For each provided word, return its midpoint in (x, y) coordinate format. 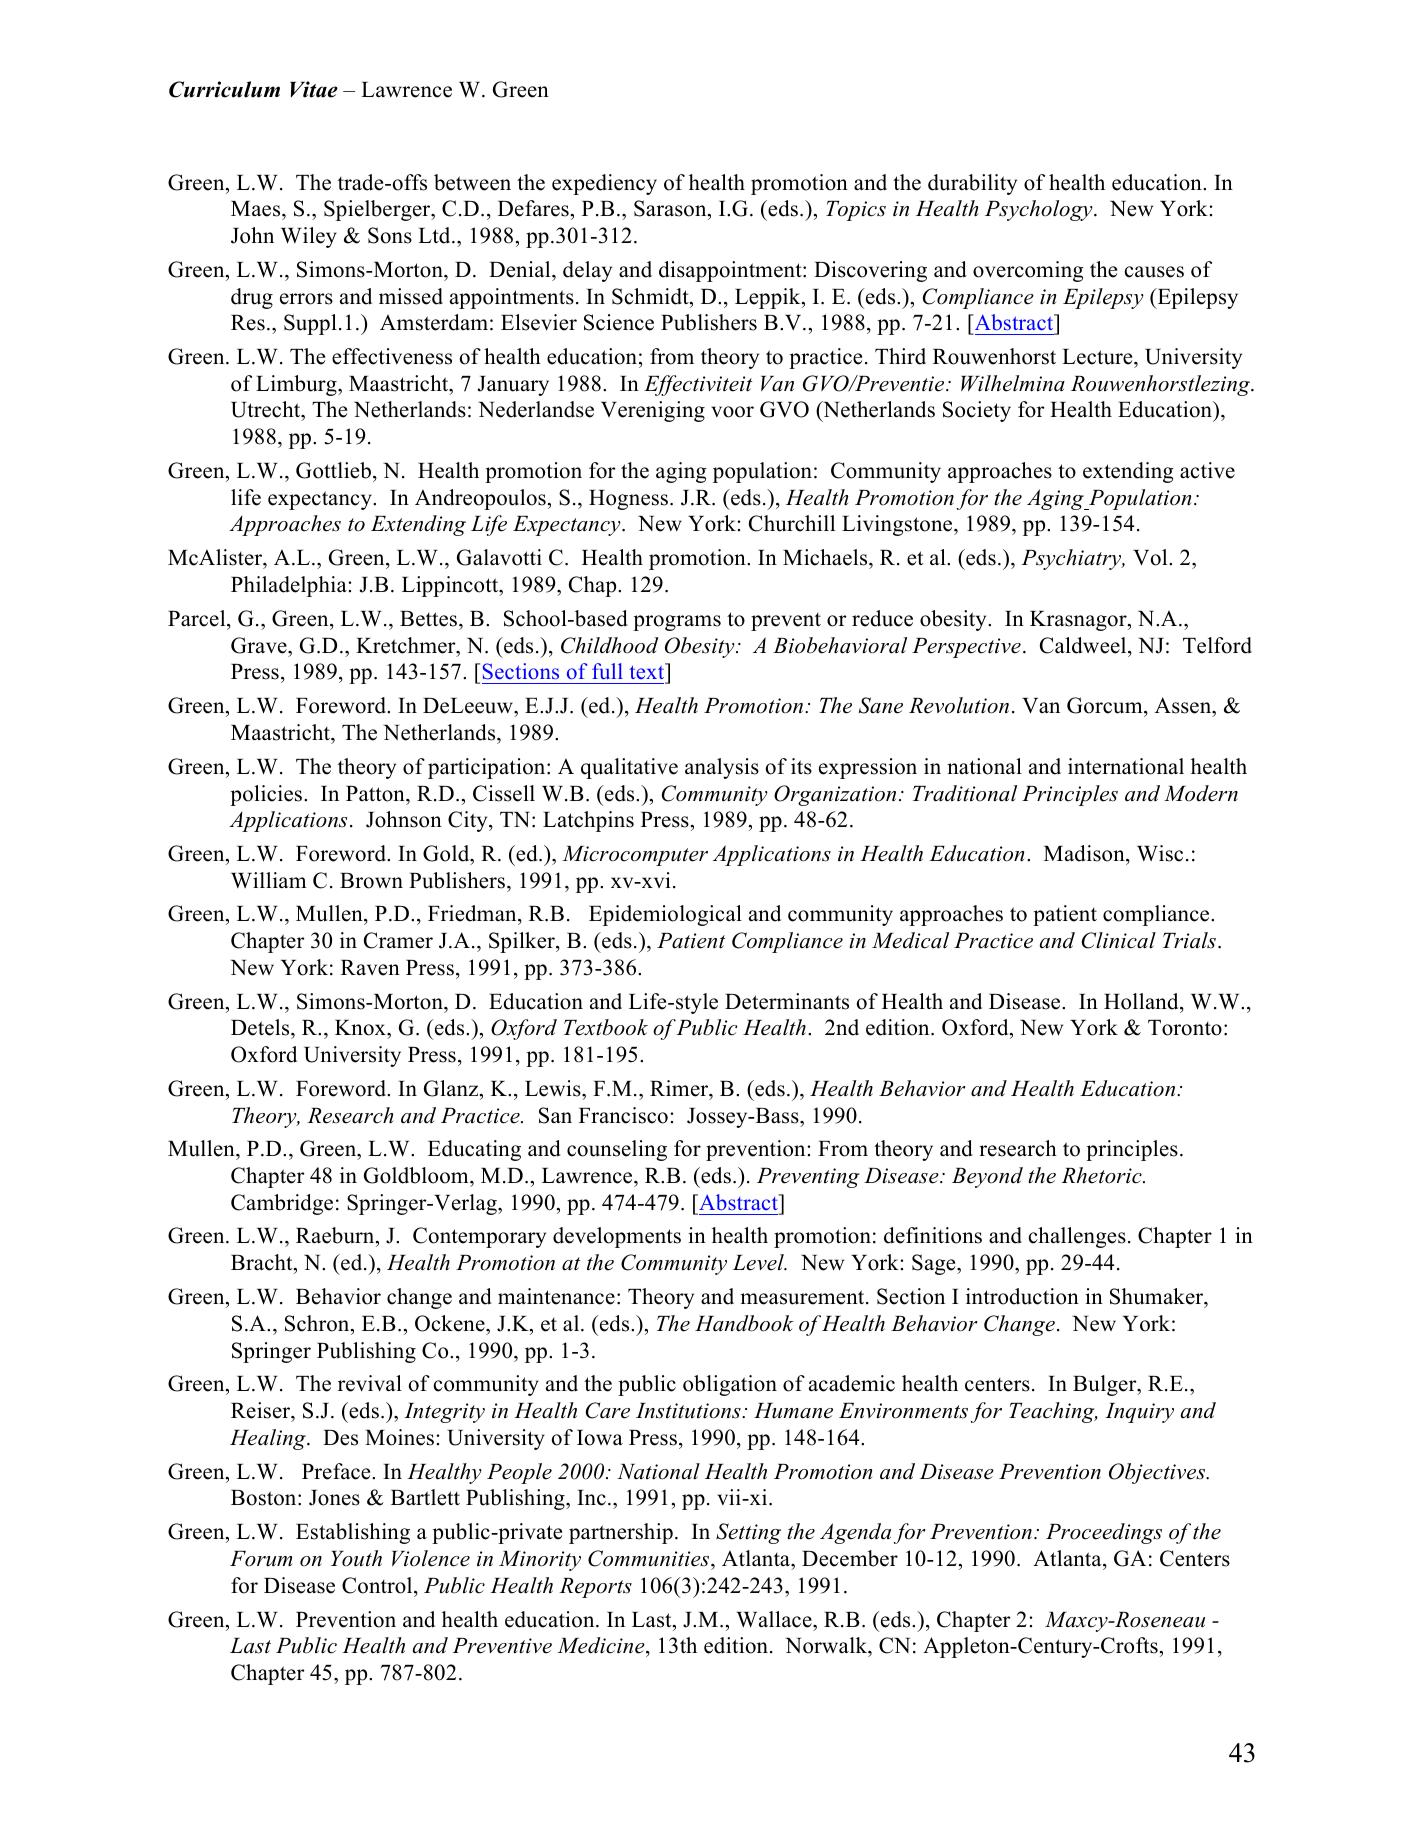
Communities (650, 1558)
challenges (1077, 1237)
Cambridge (282, 1204)
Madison (1085, 853)
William (269, 880)
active (1207, 470)
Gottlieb (333, 470)
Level (759, 1262)
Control (378, 1585)
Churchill (792, 523)
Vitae (314, 89)
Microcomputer (635, 856)
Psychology (1040, 210)
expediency (604, 184)
